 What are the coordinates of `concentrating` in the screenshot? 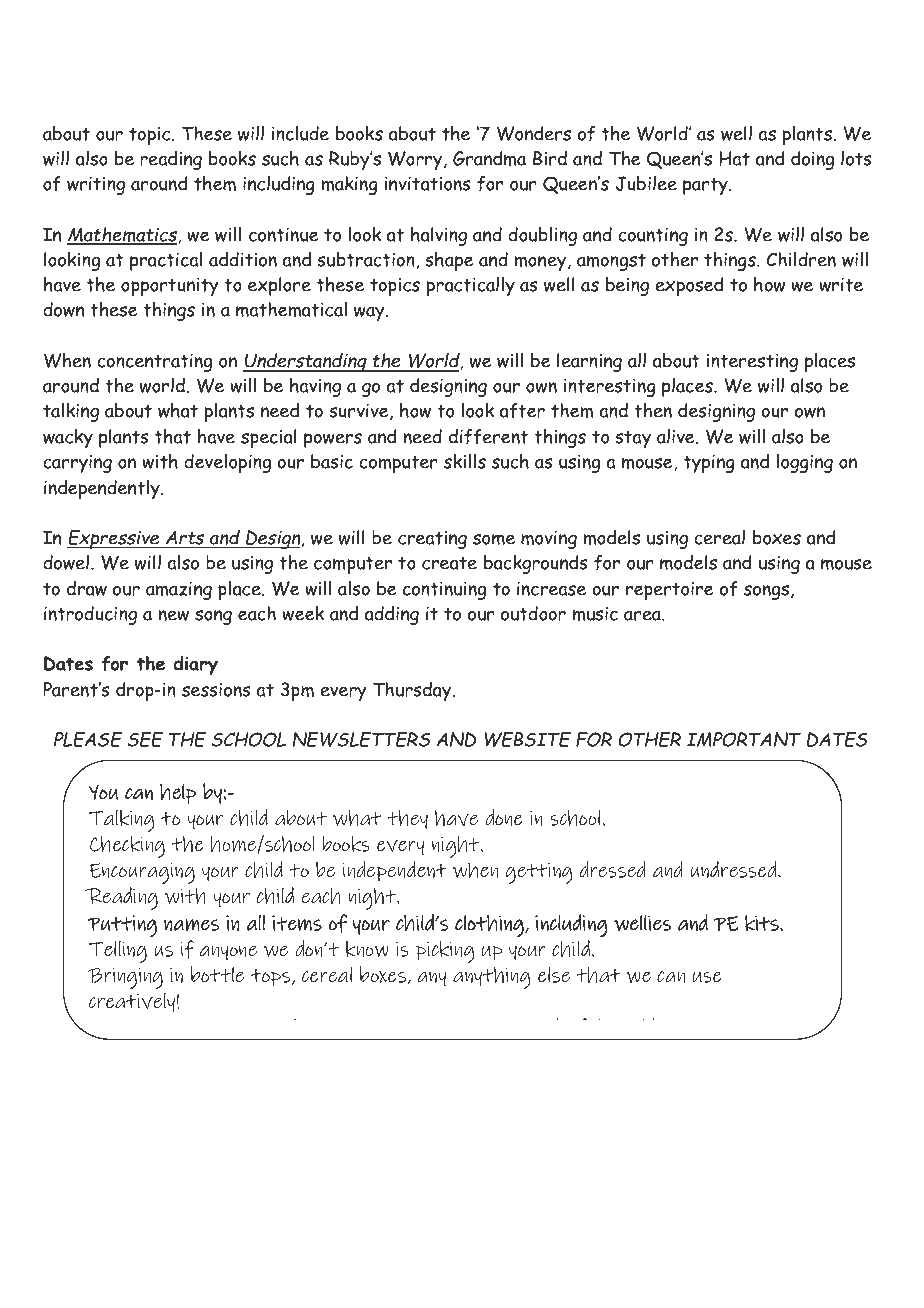 It's located at (154, 362).
